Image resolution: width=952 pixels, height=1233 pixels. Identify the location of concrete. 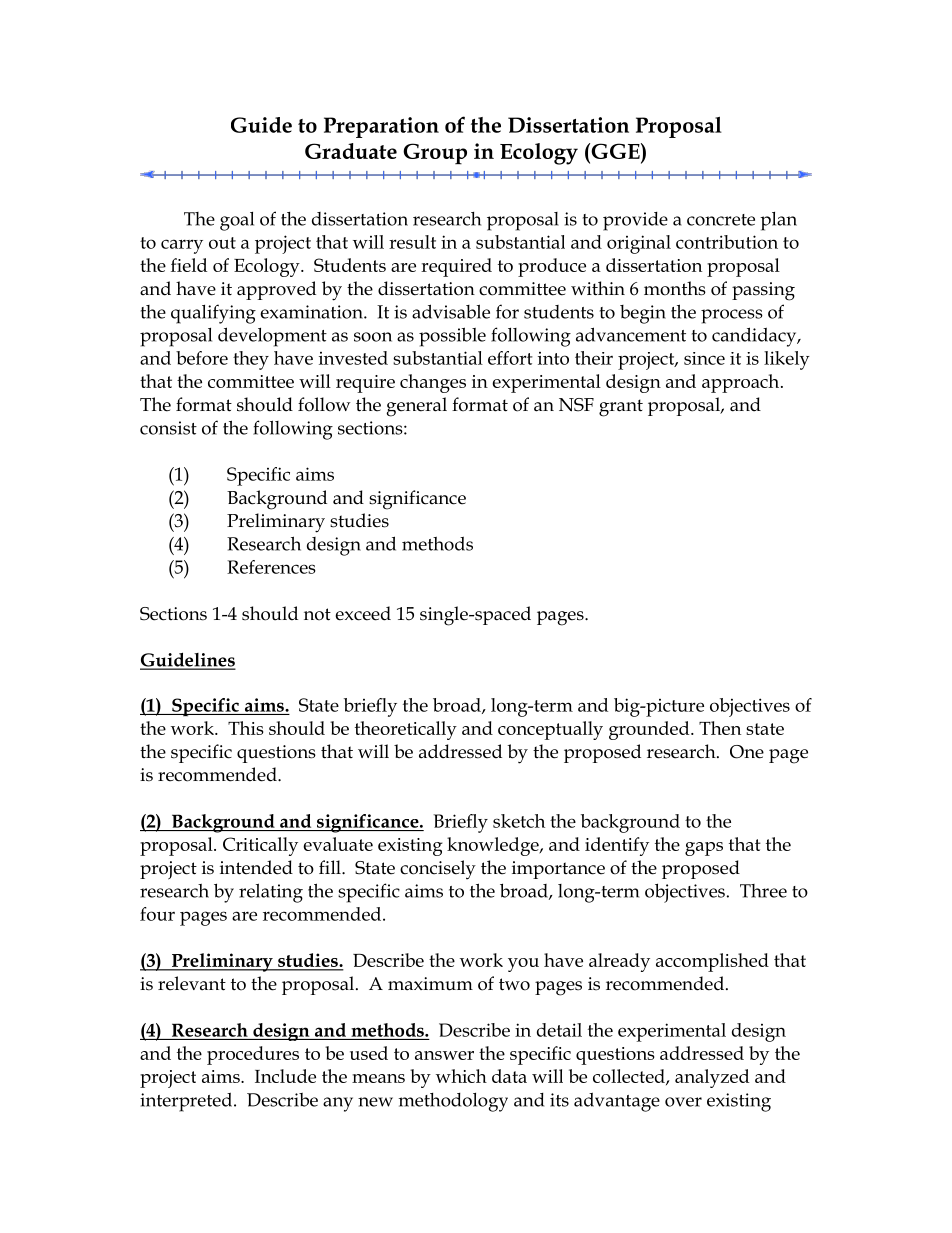
(721, 220).
